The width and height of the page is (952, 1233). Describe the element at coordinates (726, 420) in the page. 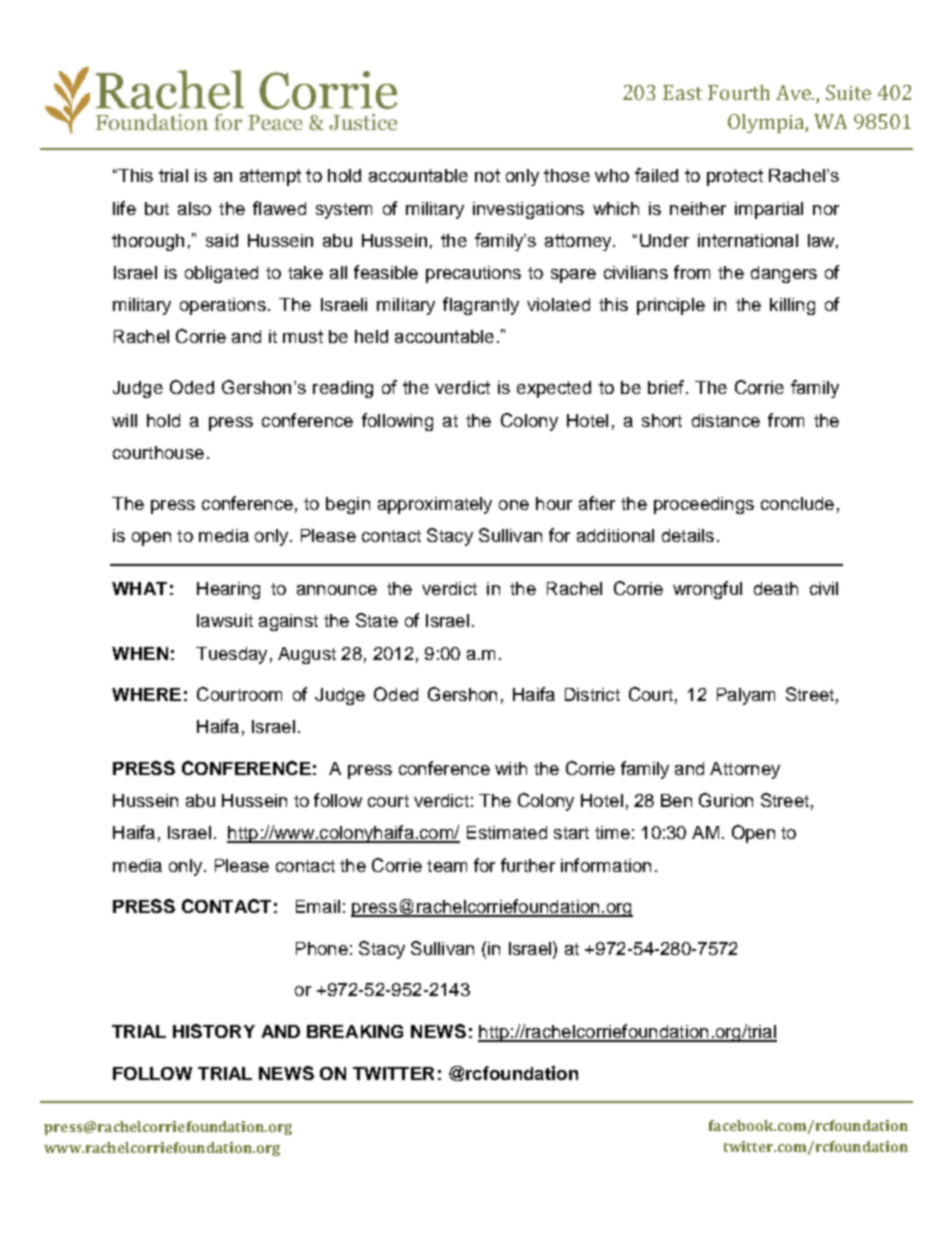

I see `distance` at that location.
